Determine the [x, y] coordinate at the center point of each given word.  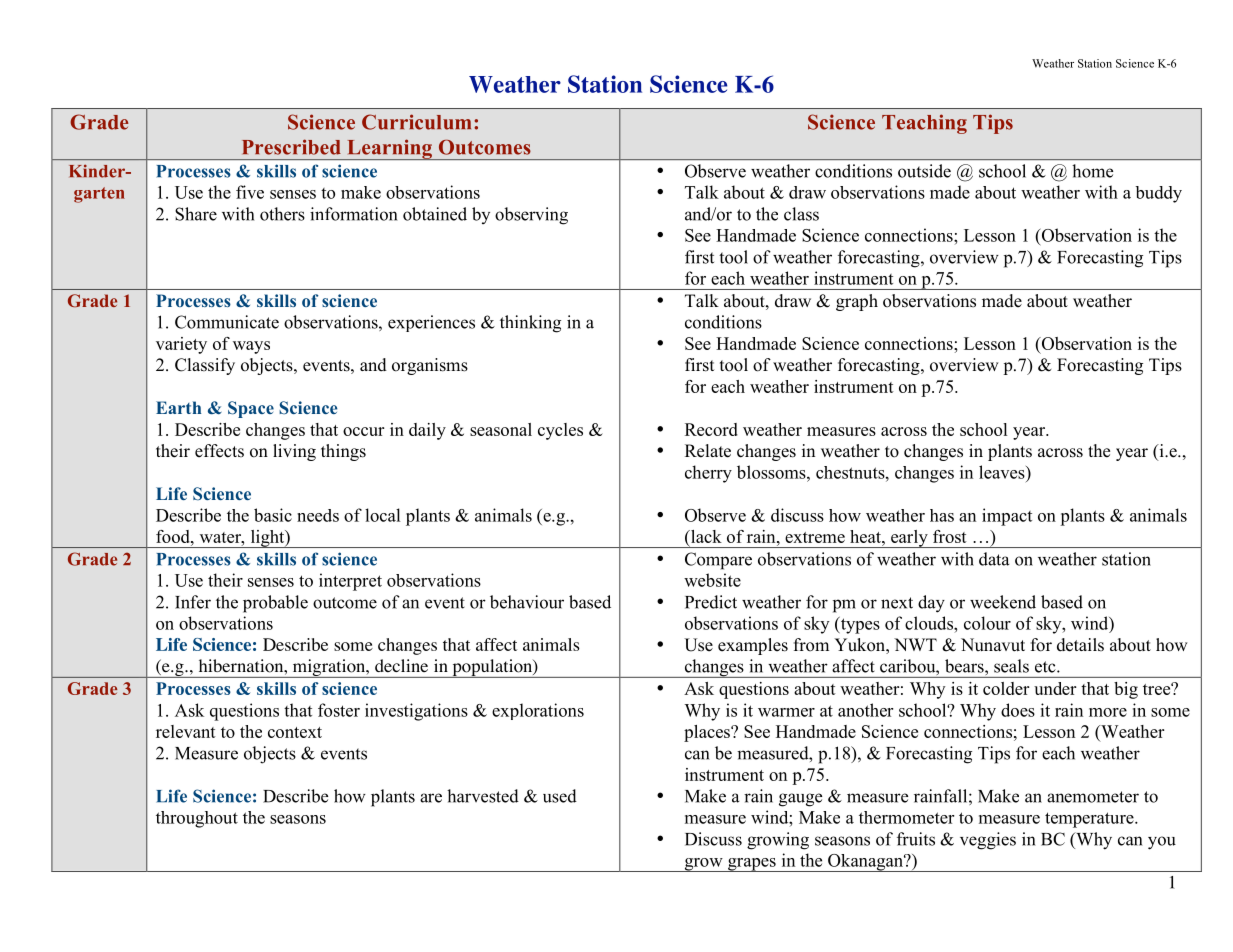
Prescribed [291, 147]
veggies [988, 841]
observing [531, 216]
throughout [197, 819]
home [1092, 171]
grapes [752, 865]
